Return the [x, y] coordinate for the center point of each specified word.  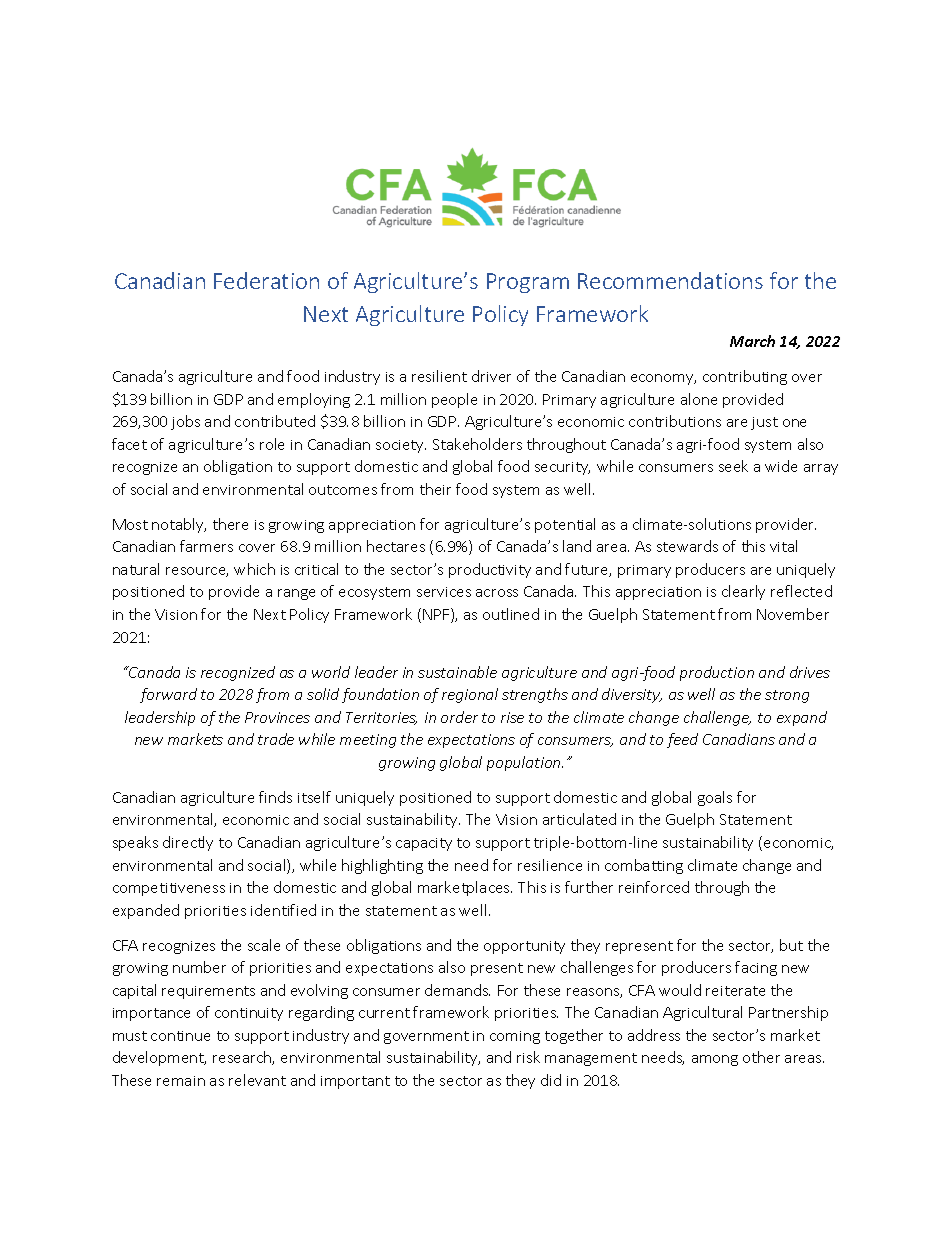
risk [528, 1057]
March [752, 341]
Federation [266, 280]
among [715, 1060]
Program [528, 283]
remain [181, 1081]
